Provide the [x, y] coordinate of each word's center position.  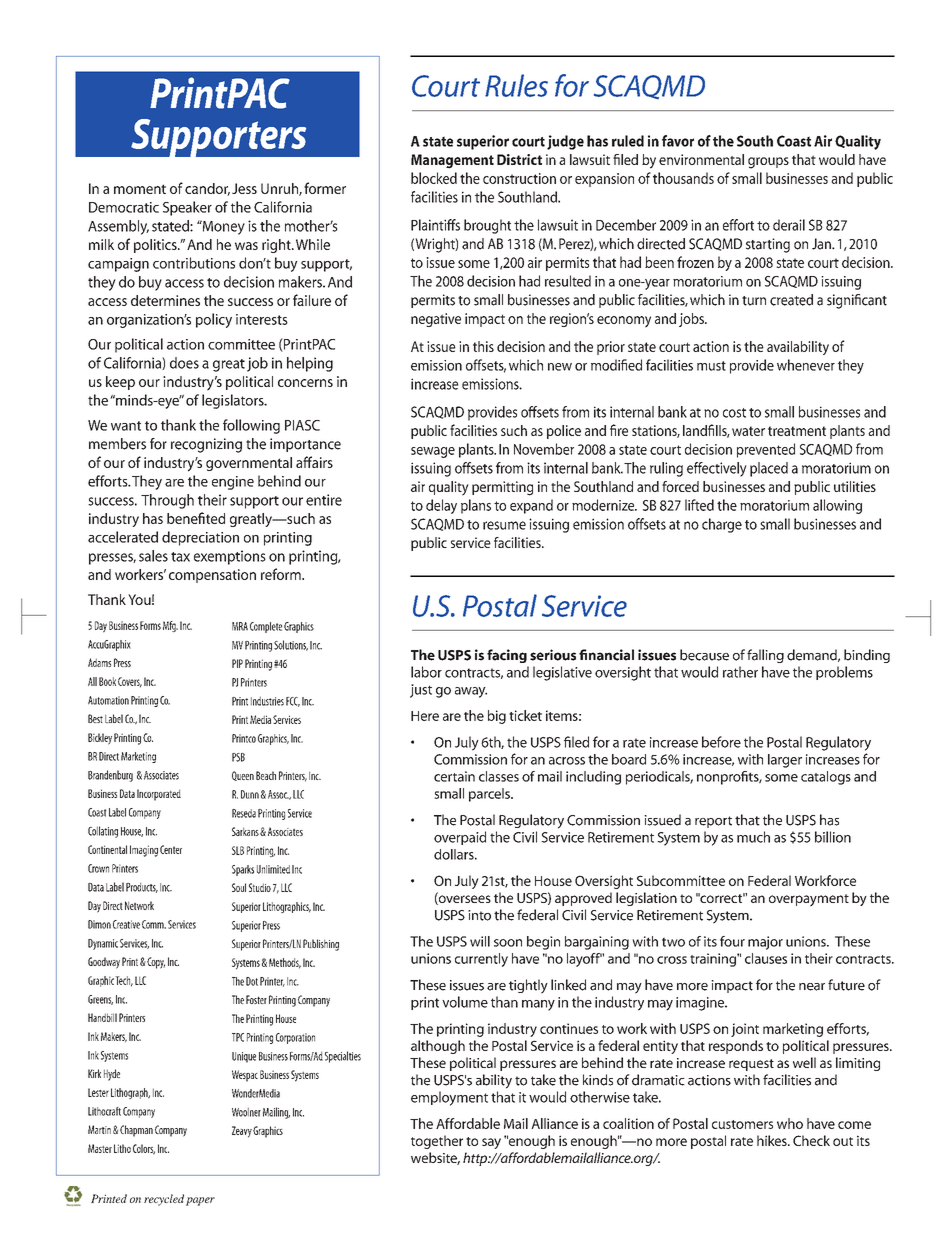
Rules [516, 85]
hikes [773, 1140]
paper [200, 1201]
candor [207, 189]
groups [768, 163]
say [491, 1143]
